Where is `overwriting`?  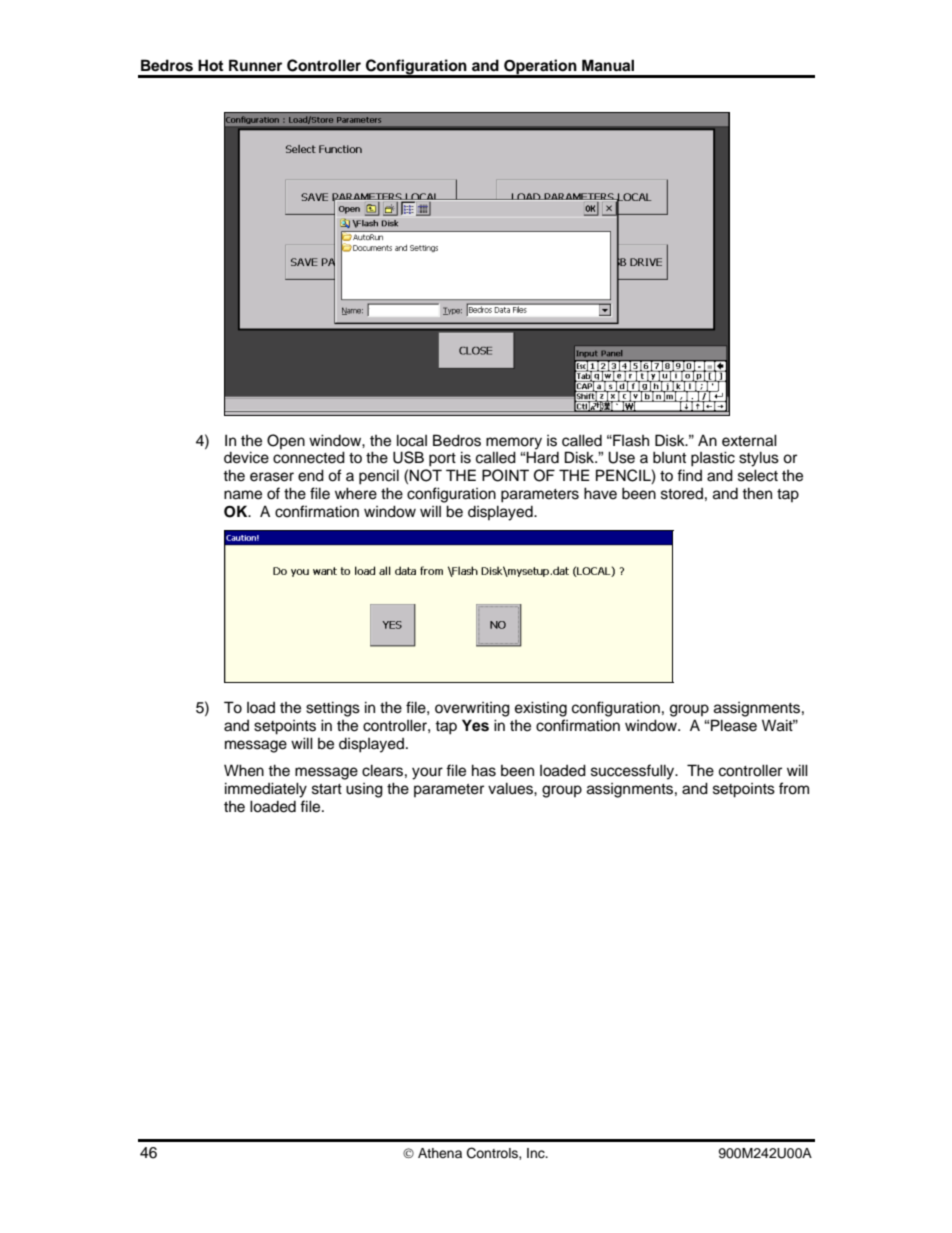
overwriting is located at coordinates (472, 709).
